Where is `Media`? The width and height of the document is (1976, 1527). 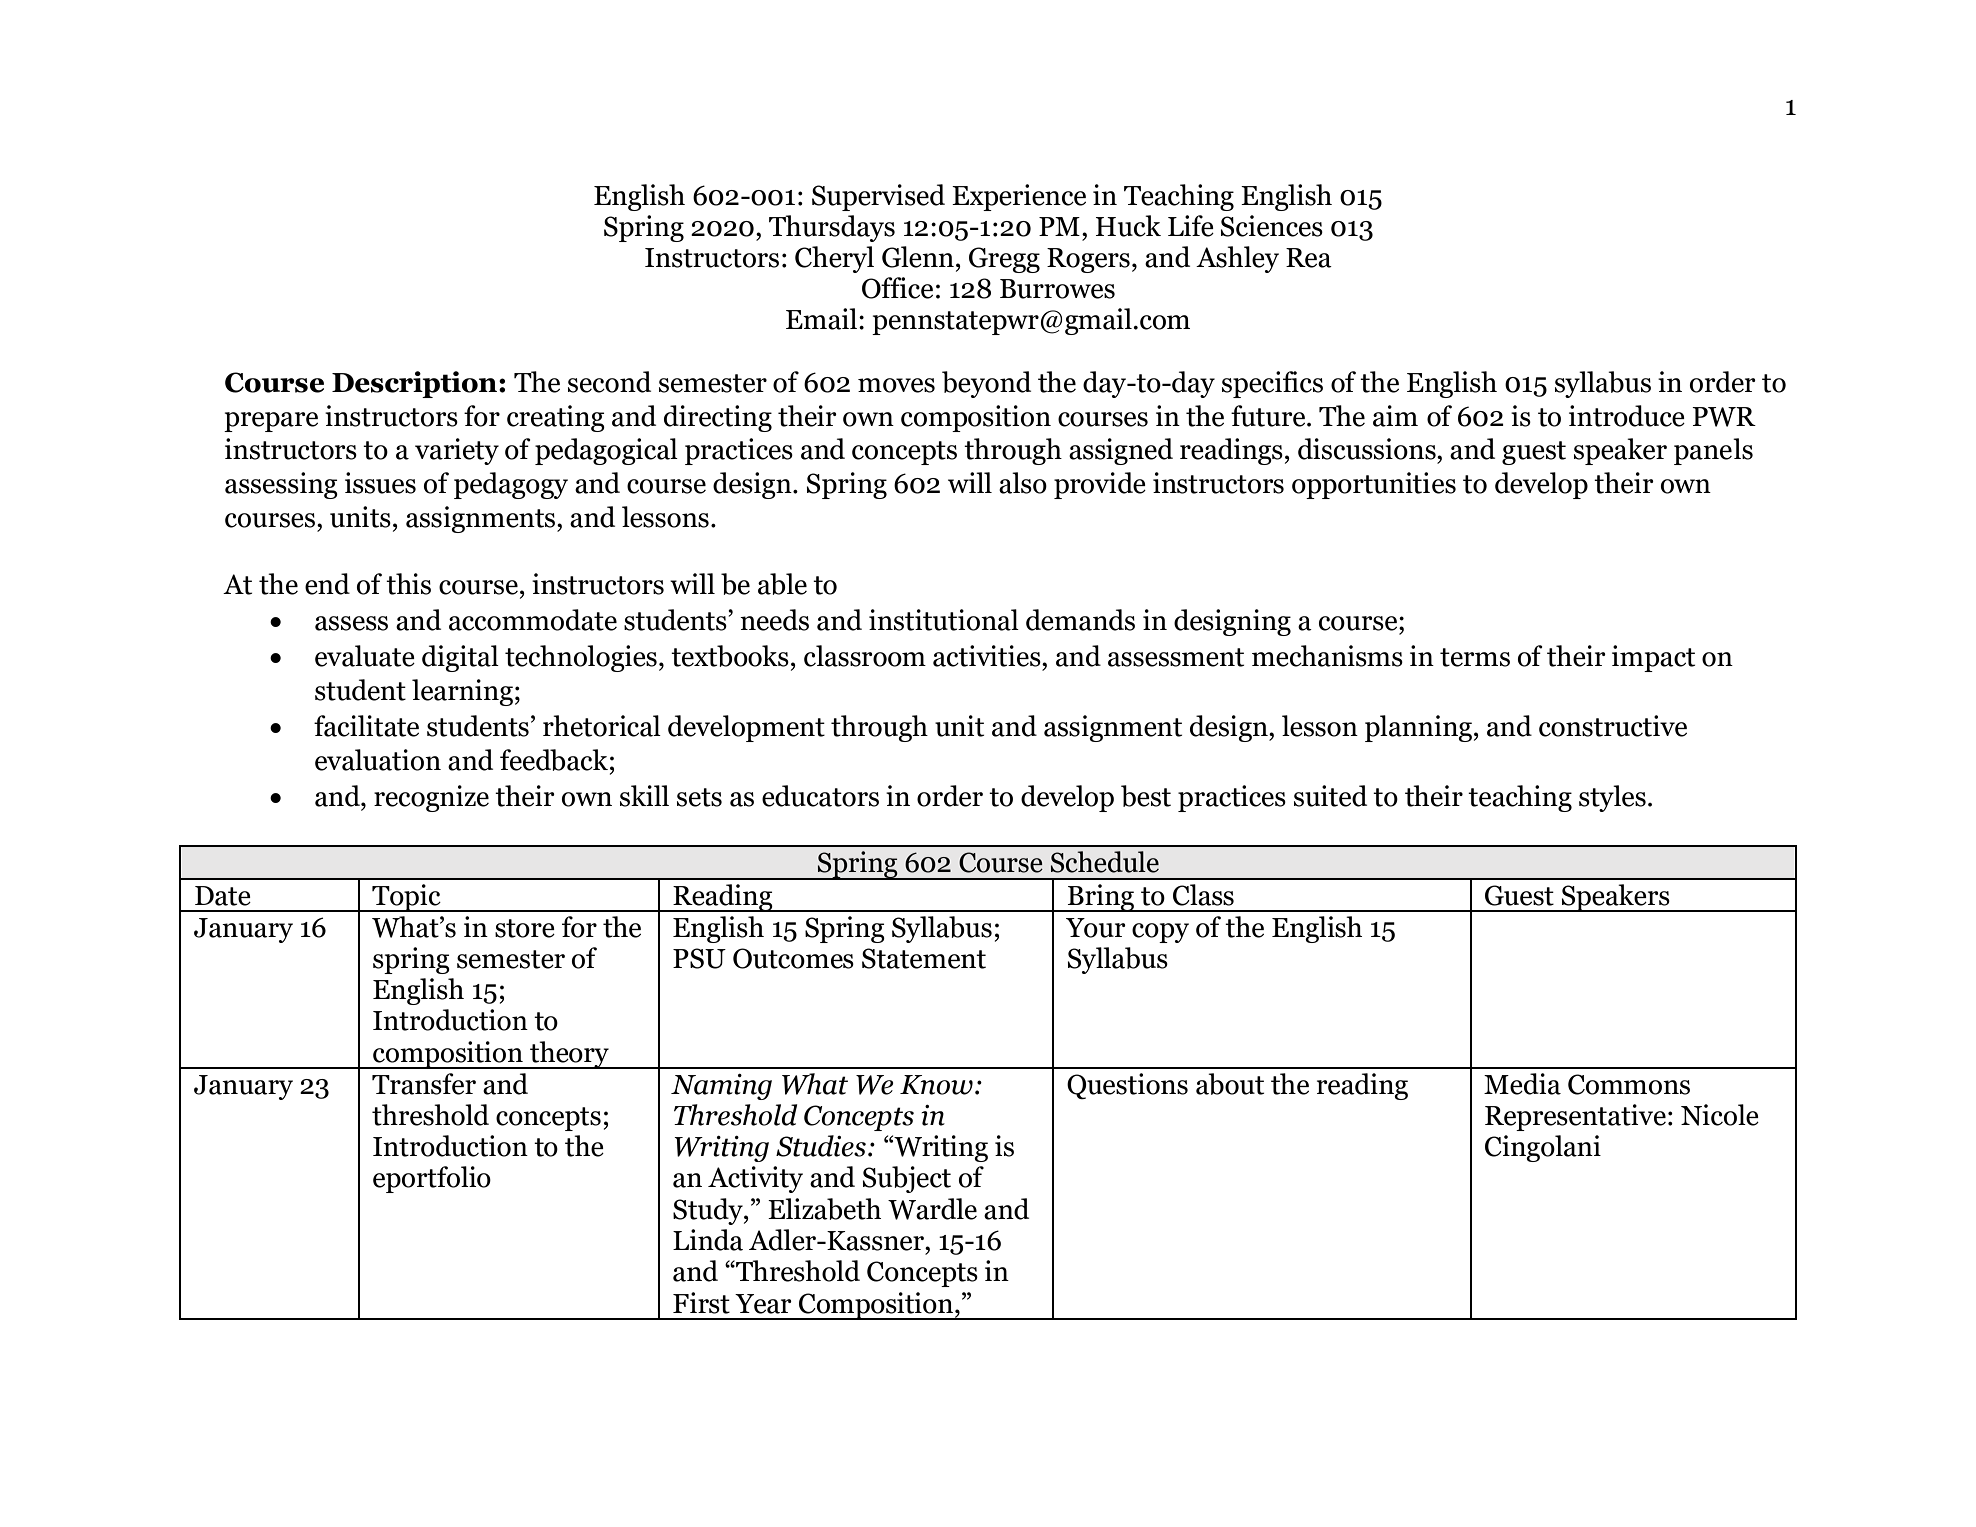
Media is located at coordinates (1522, 1084).
